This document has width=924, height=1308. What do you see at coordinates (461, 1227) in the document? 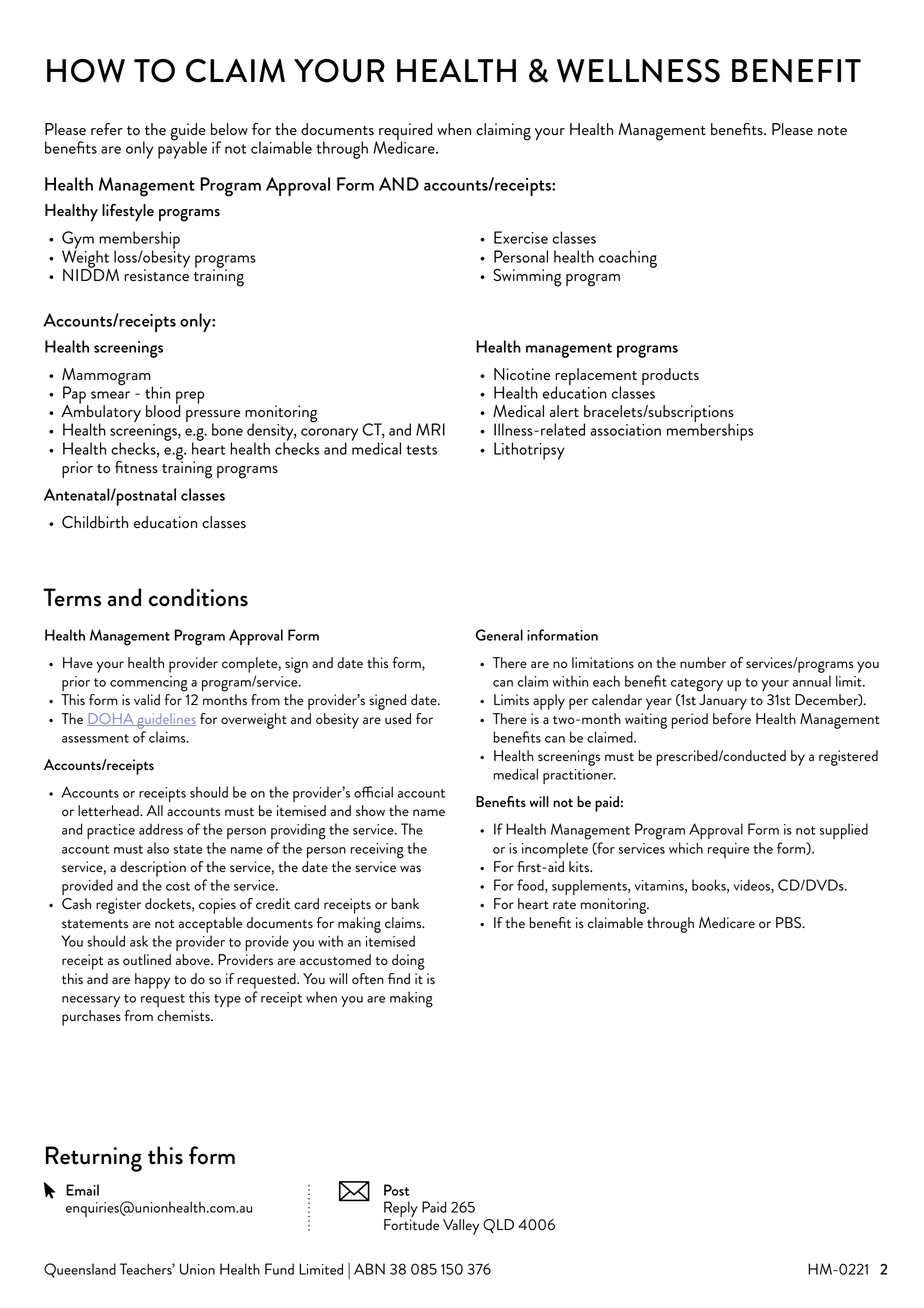
I see `Valley` at bounding box center [461, 1227].
